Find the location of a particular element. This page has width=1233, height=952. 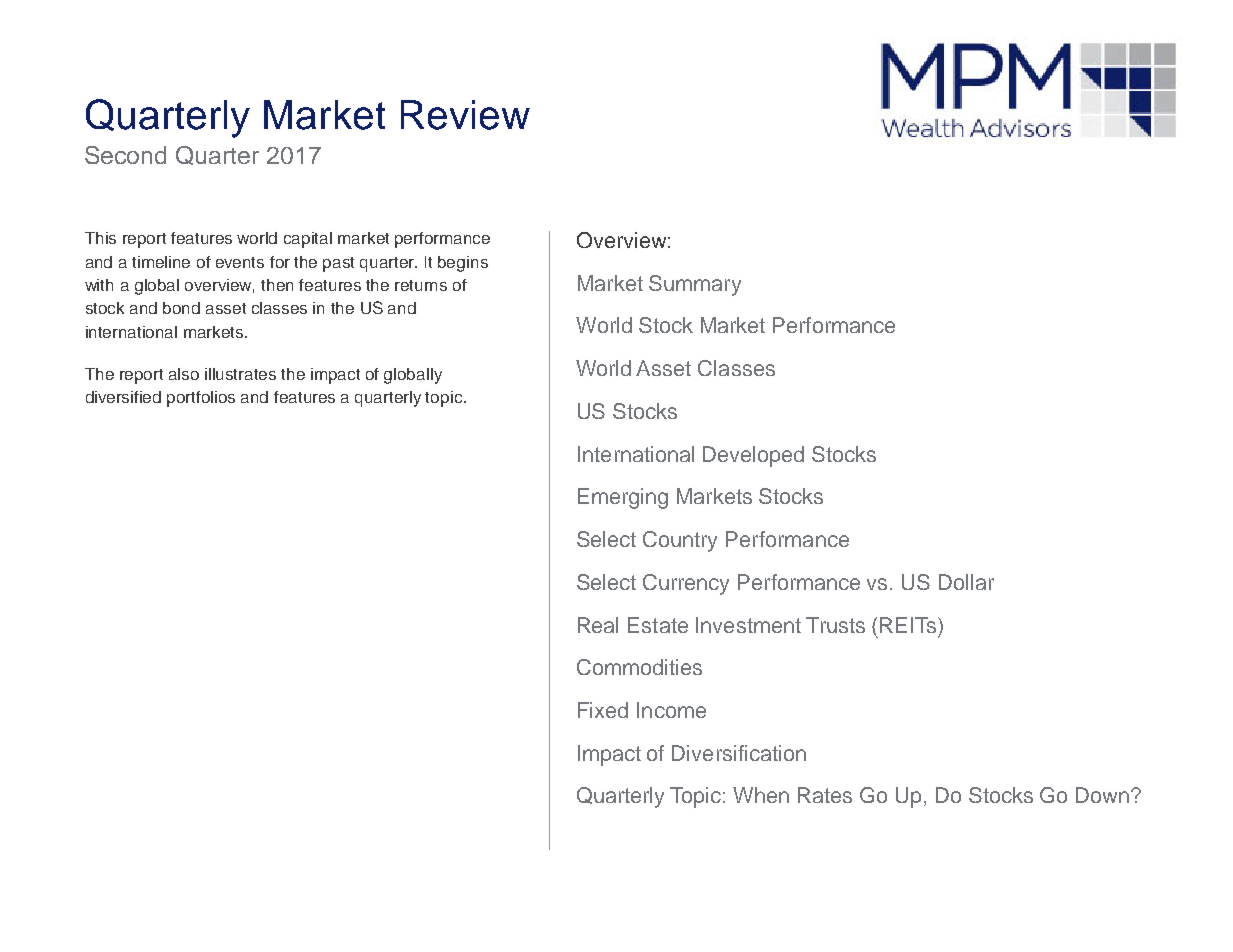

Dollar is located at coordinates (966, 582).
